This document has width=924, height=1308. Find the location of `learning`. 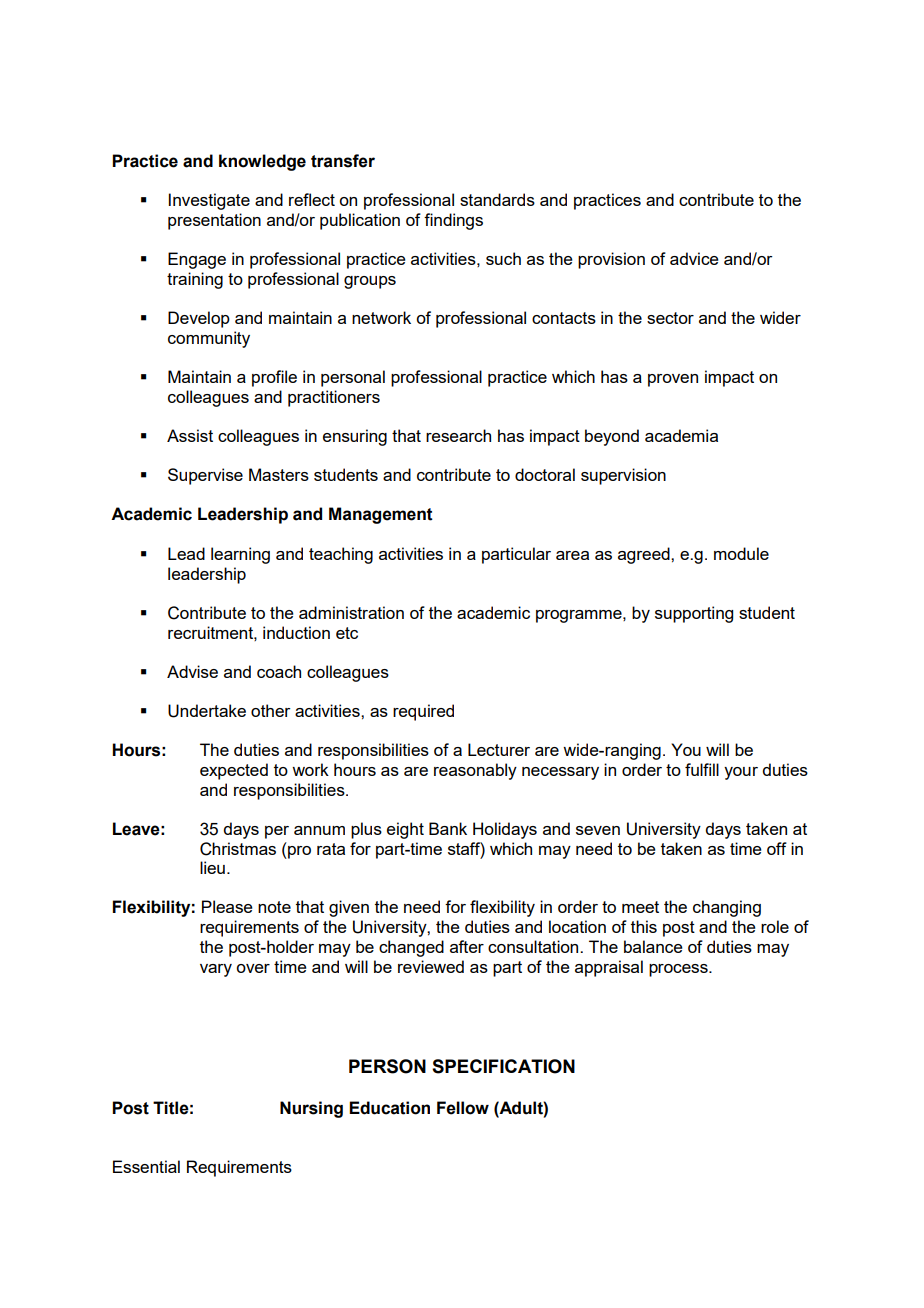

learning is located at coordinates (240, 555).
